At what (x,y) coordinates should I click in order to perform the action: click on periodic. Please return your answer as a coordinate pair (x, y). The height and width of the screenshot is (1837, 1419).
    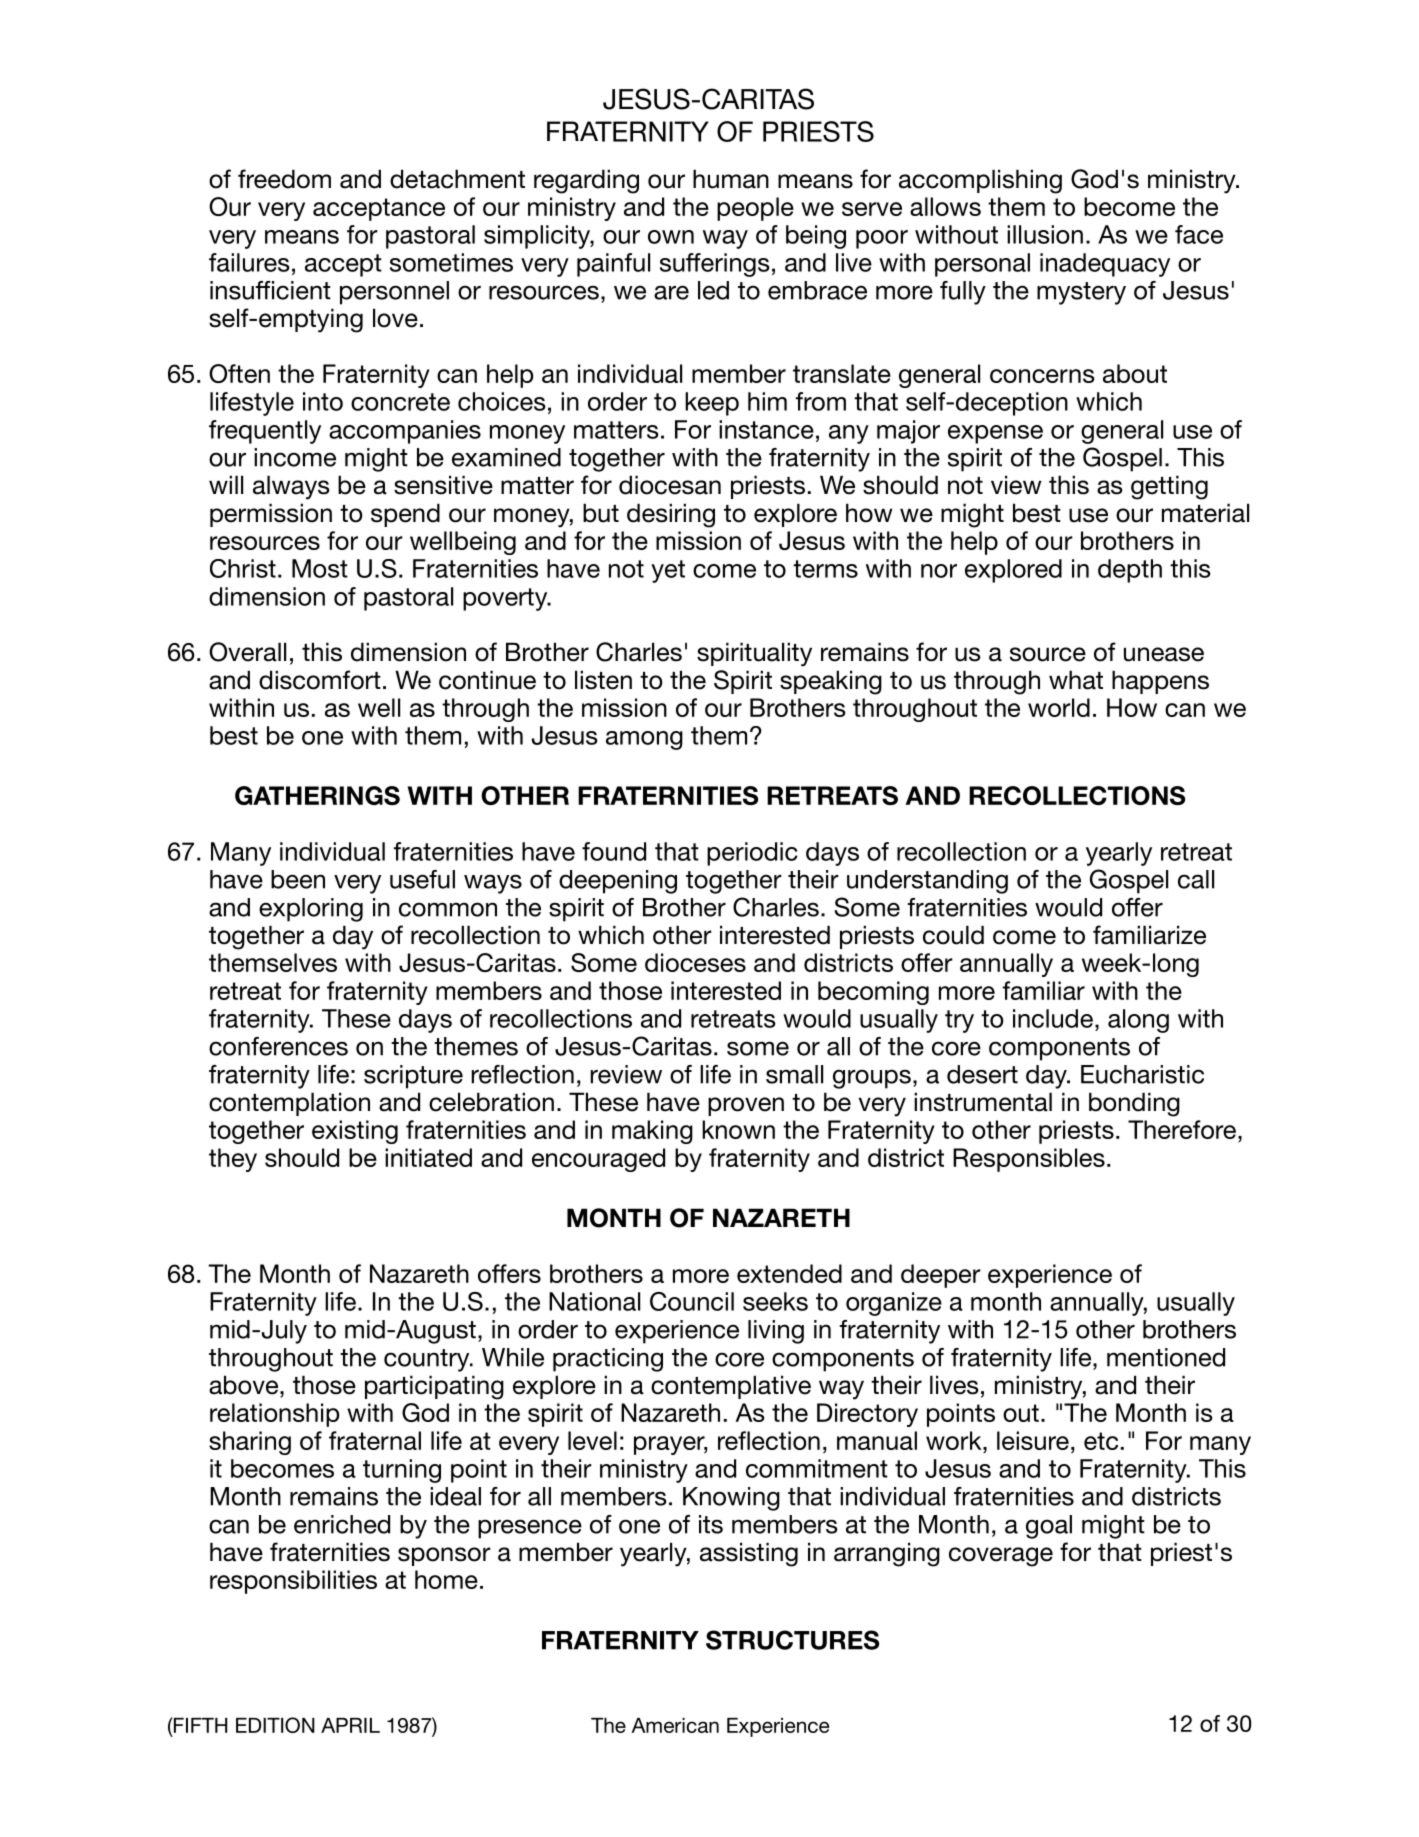
    Looking at the image, I should click on (752, 854).
